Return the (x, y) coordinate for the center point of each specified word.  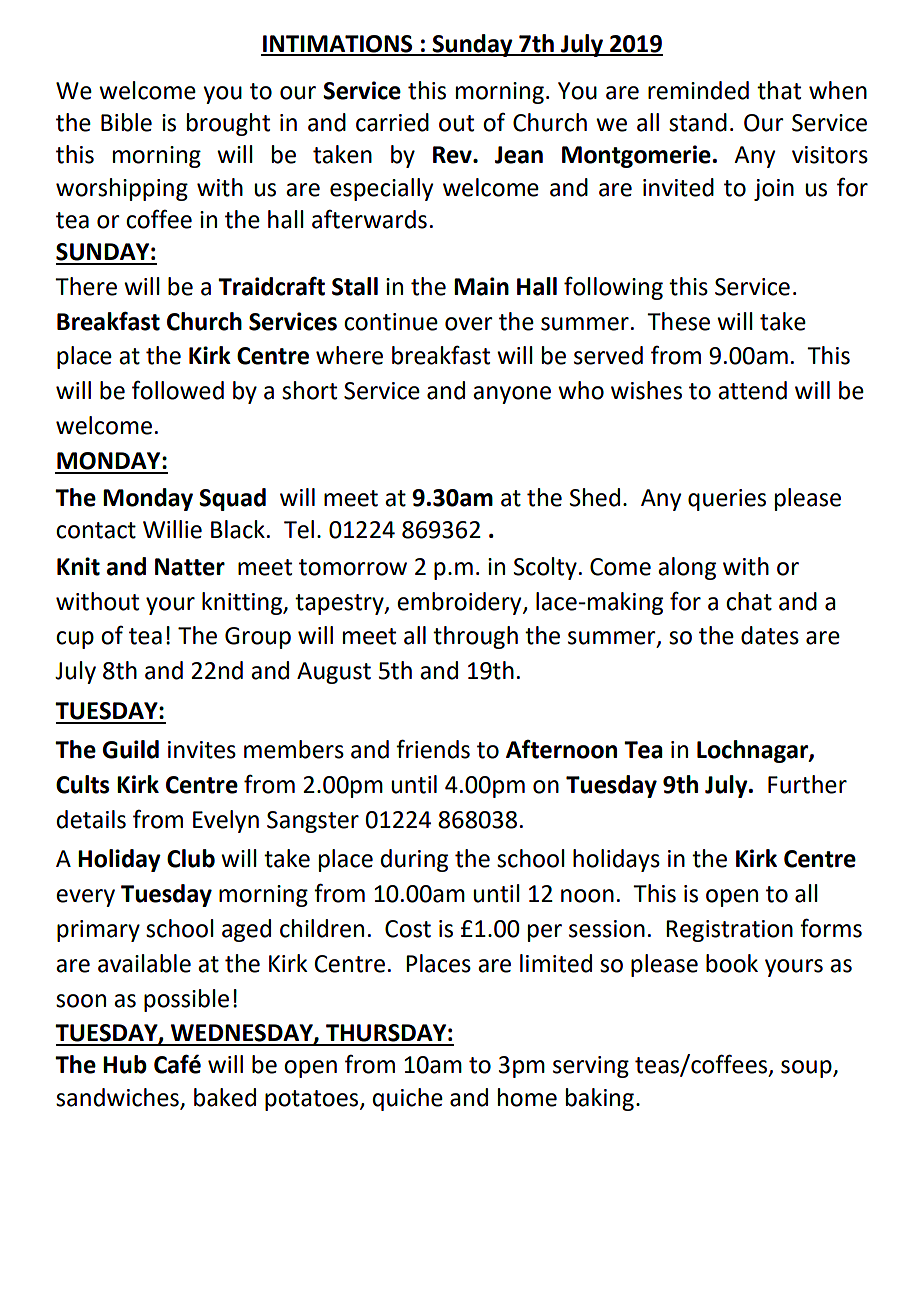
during (414, 860)
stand (698, 122)
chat (749, 601)
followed (178, 390)
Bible (126, 122)
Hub (125, 1064)
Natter (190, 567)
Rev (453, 155)
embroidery (460, 603)
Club (191, 858)
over (469, 324)
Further (807, 784)
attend (752, 390)
